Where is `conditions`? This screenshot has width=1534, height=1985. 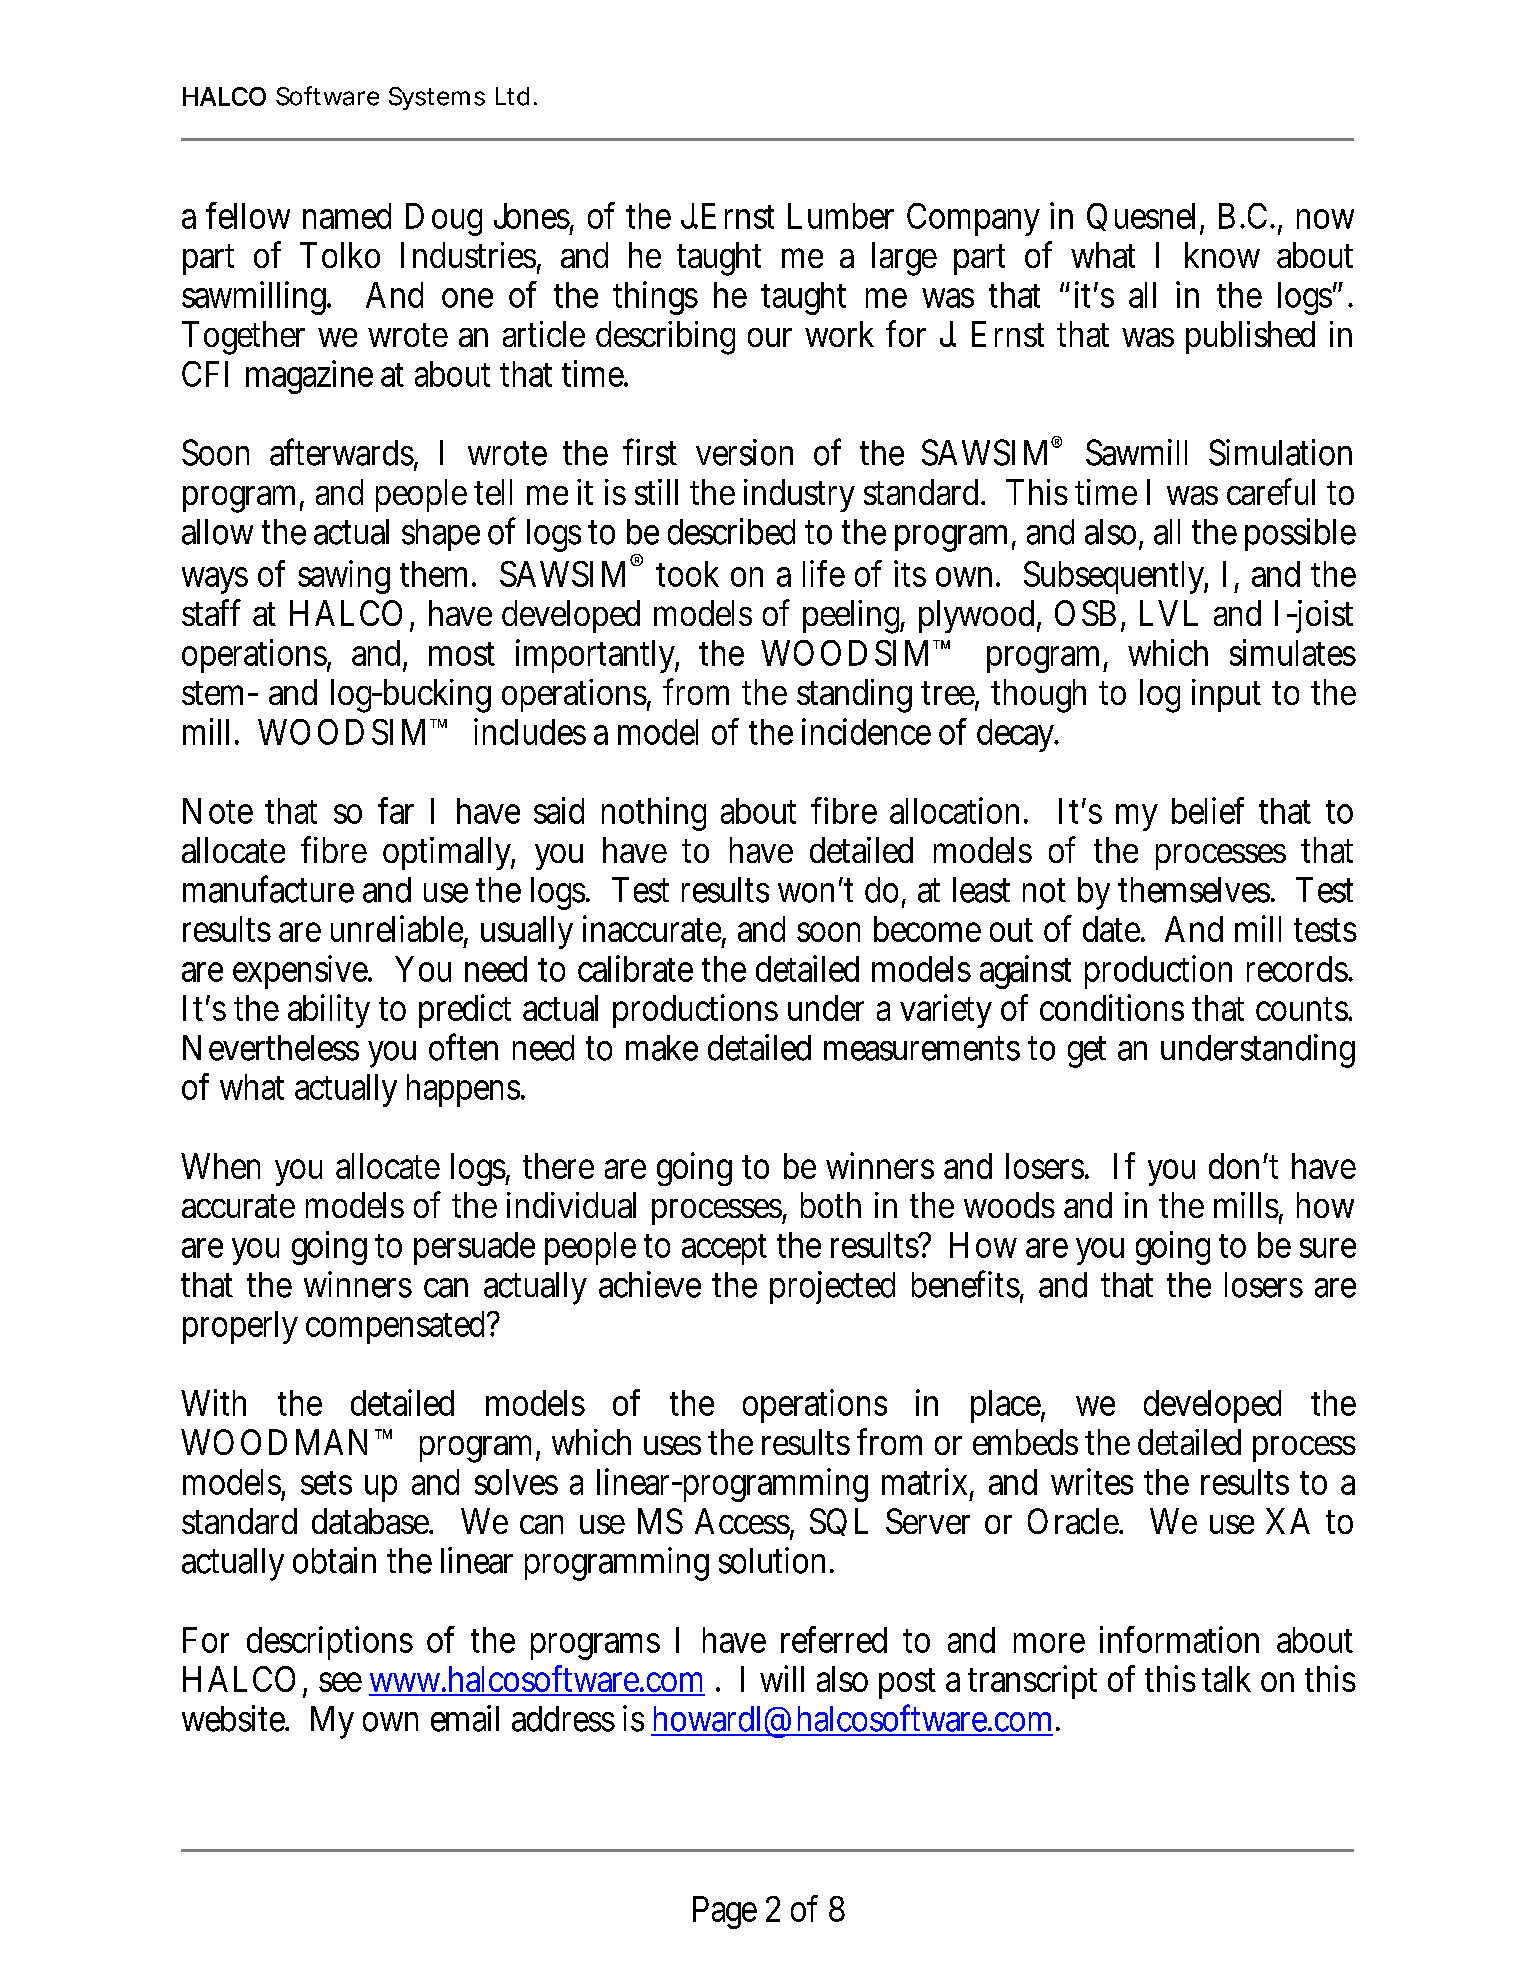 conditions is located at coordinates (1112, 1007).
